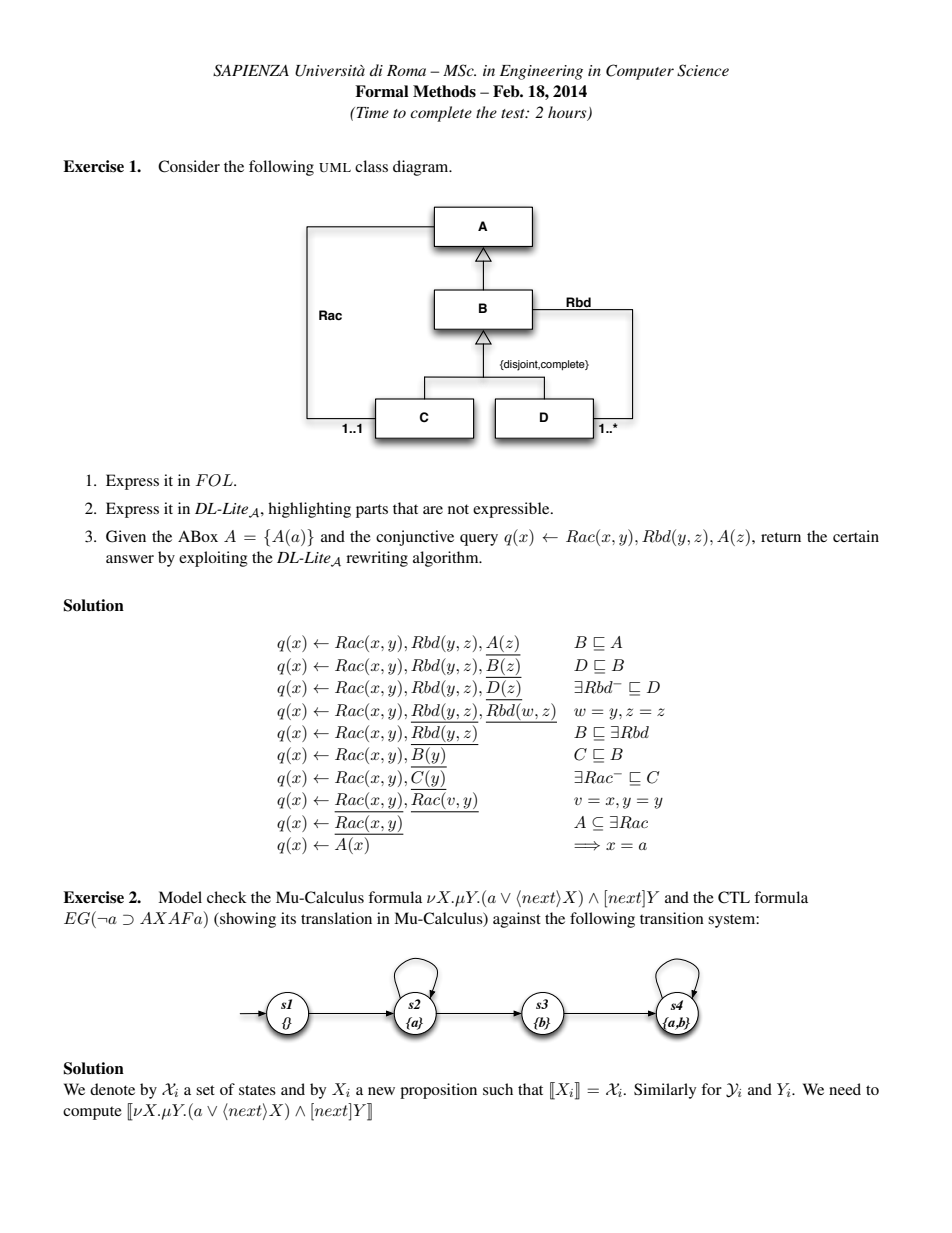  I want to click on are, so click(433, 510).
